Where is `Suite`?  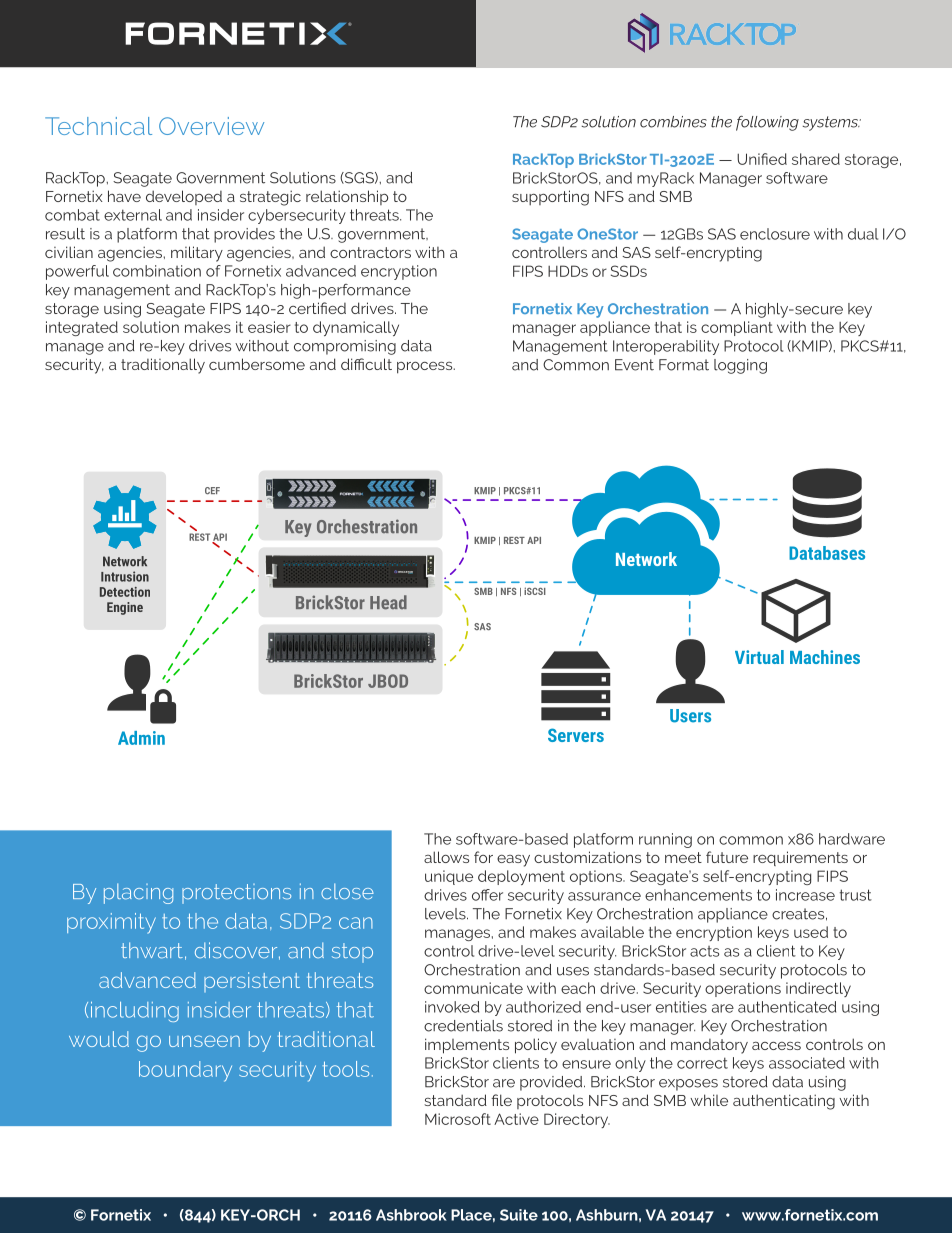
Suite is located at coordinates (519, 1215).
